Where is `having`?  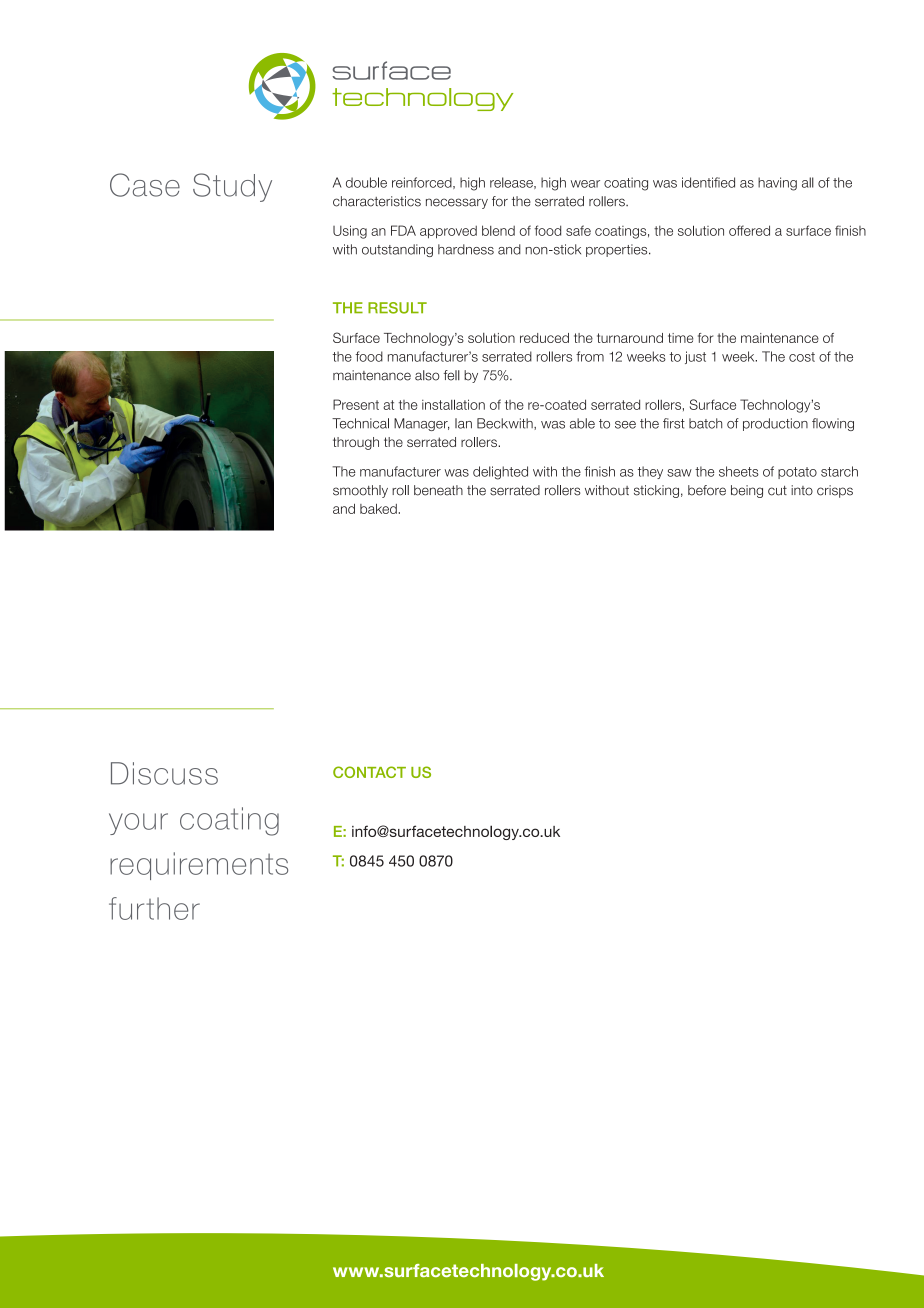 having is located at coordinates (777, 184).
